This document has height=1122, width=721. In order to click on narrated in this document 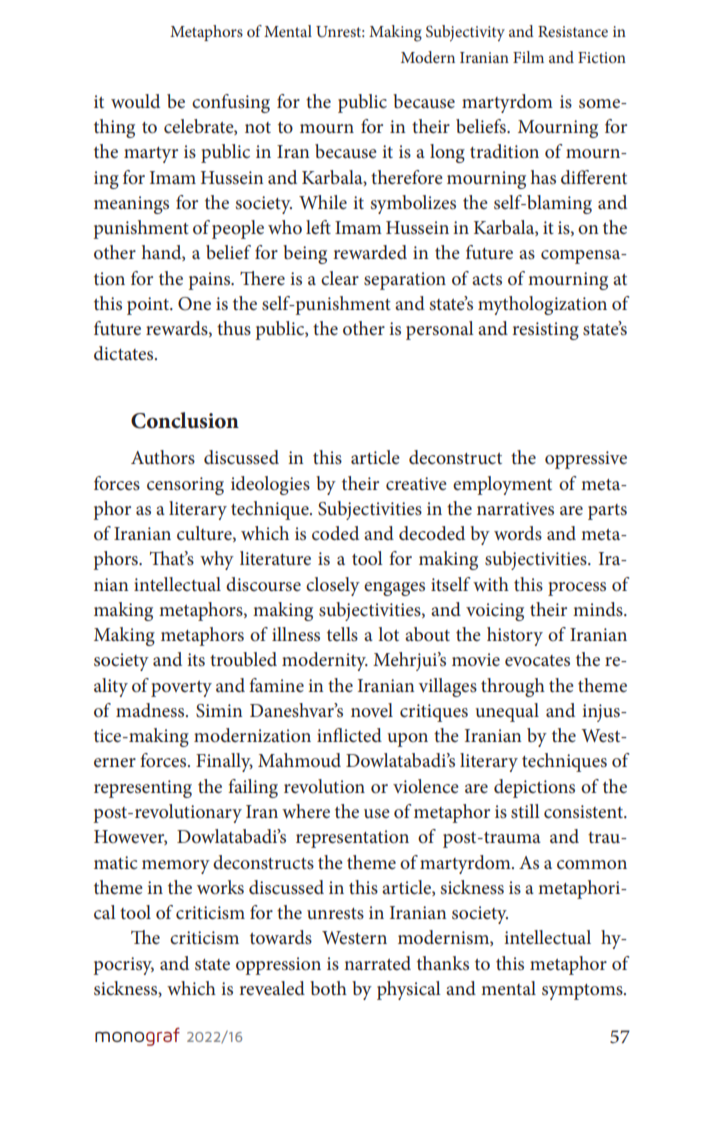, I will do `click(377, 963)`.
